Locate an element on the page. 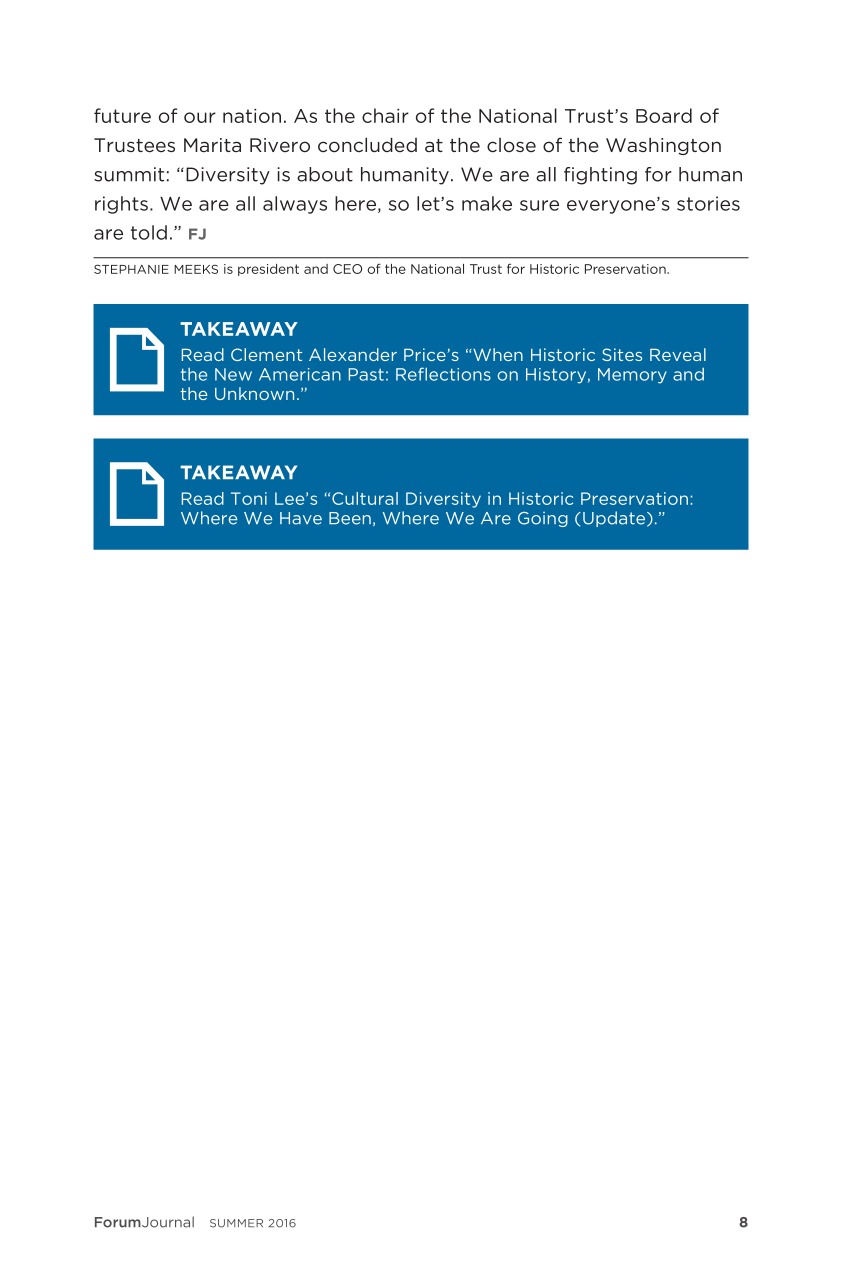 The width and height of the document is (842, 1263). Toni is located at coordinates (249, 498).
